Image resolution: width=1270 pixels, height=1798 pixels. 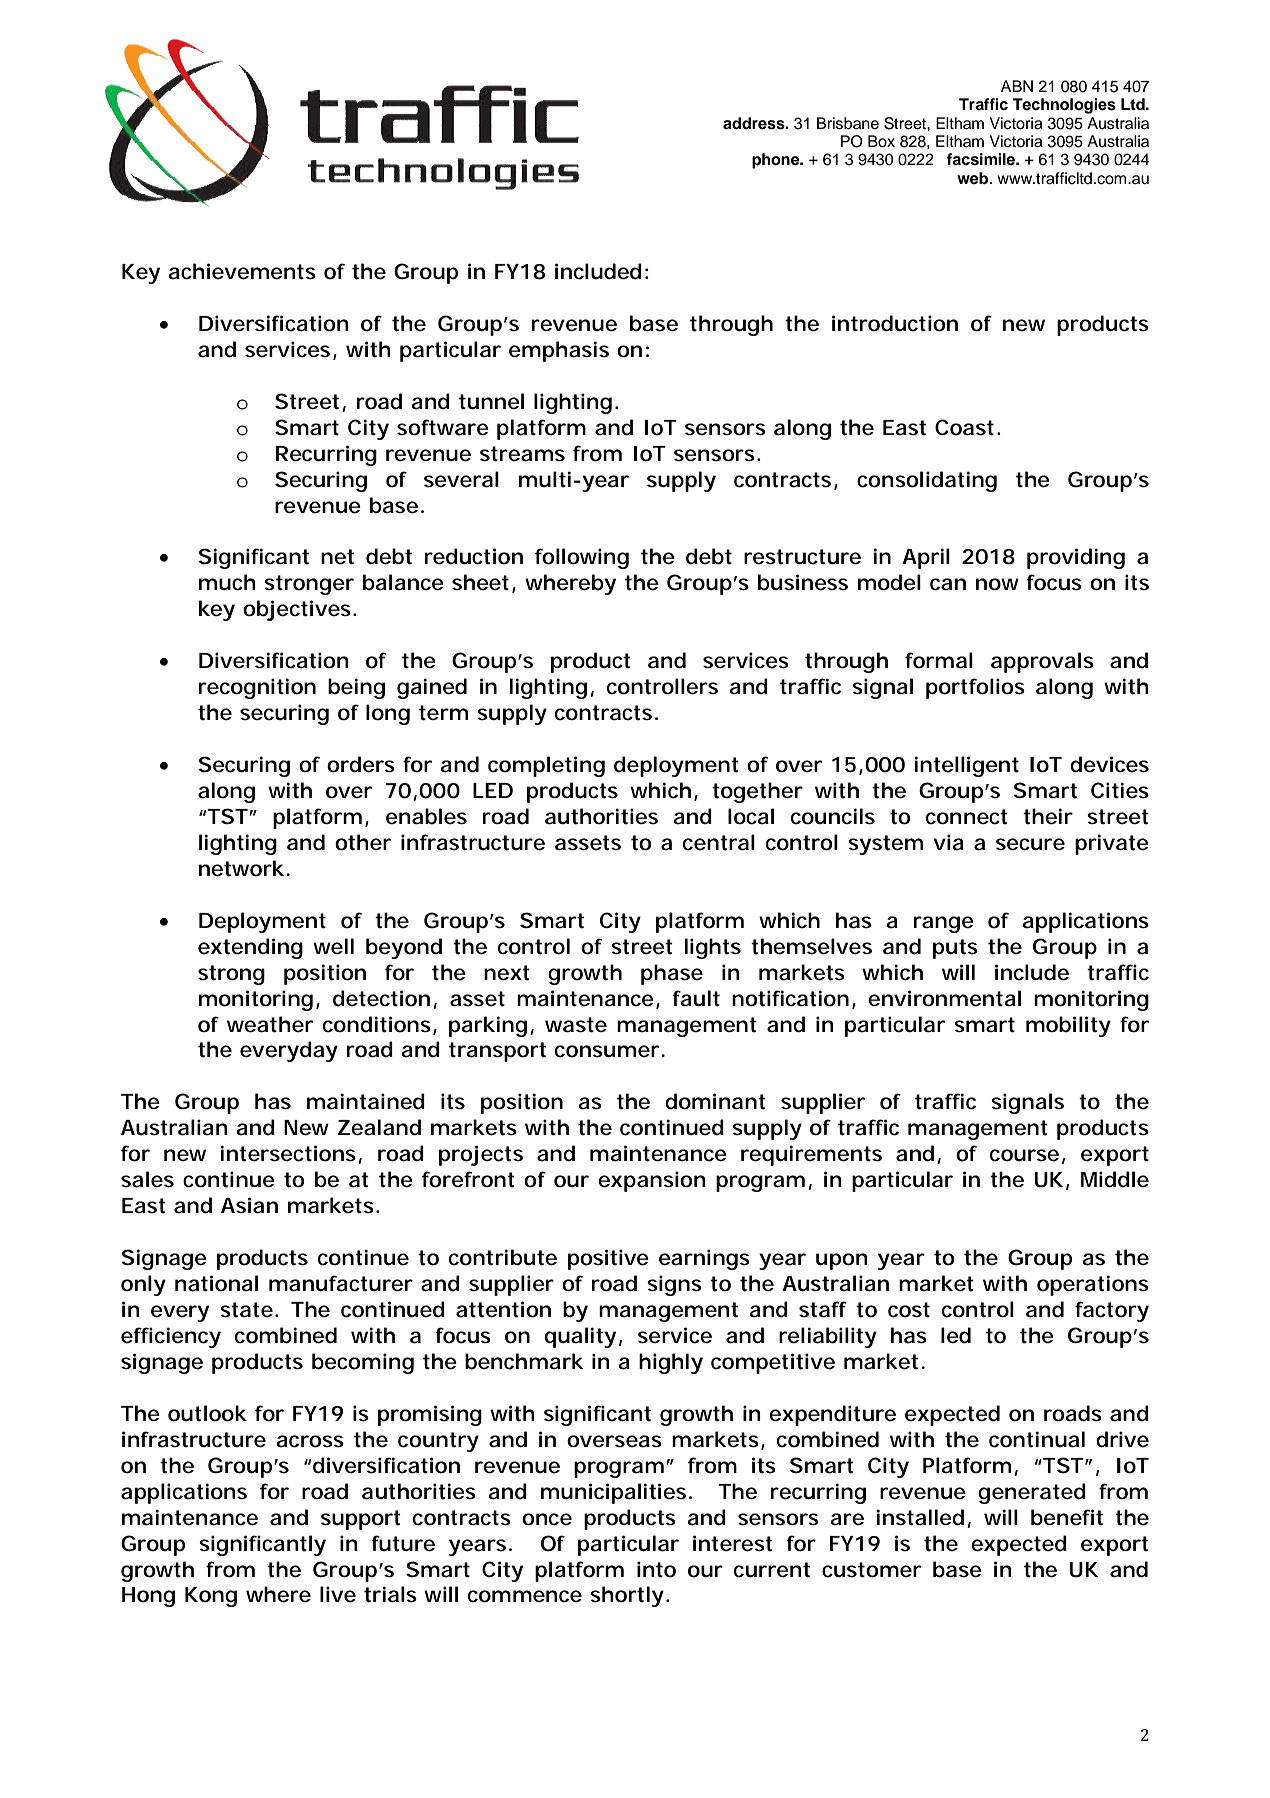 I want to click on phone, so click(x=777, y=161).
